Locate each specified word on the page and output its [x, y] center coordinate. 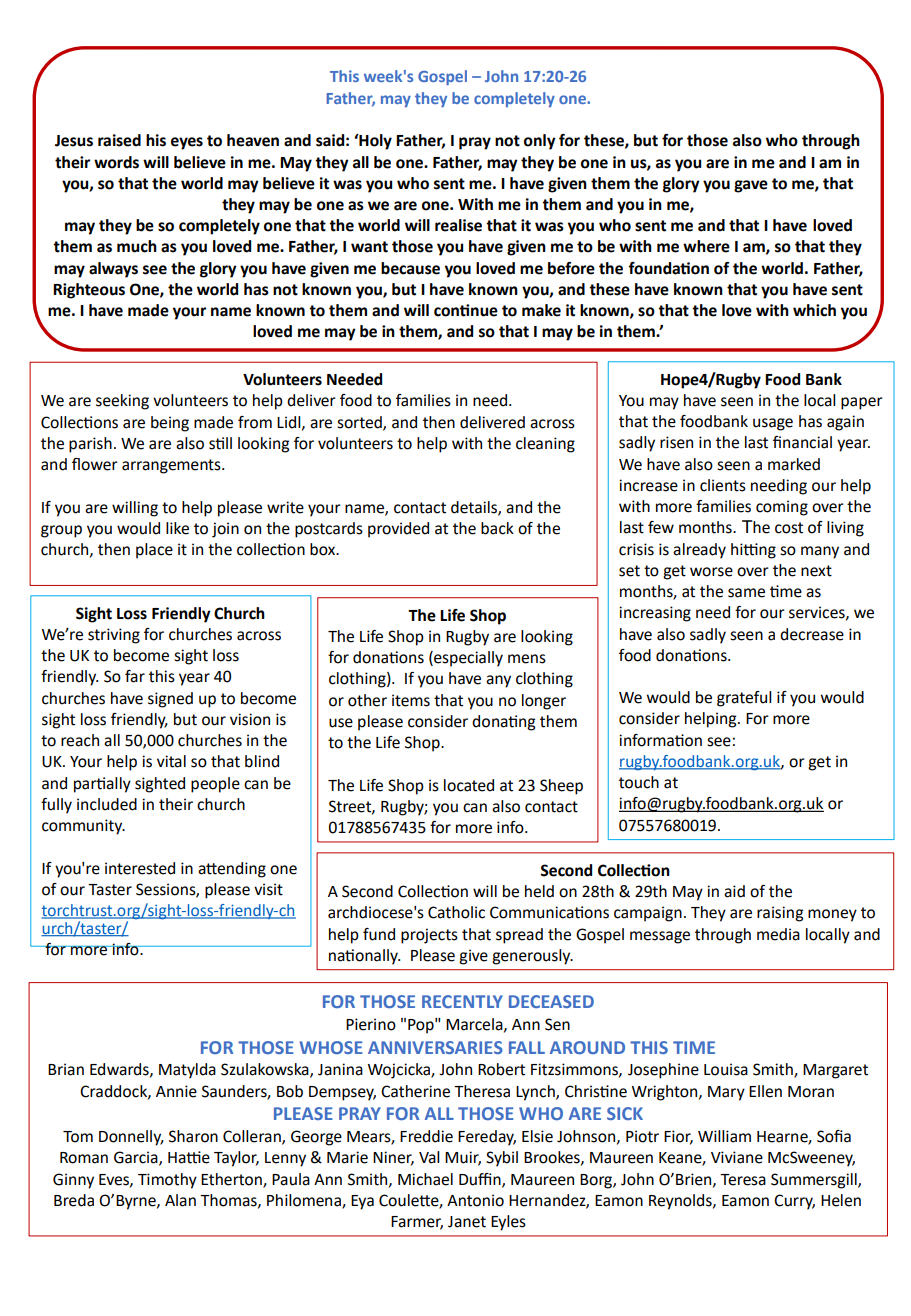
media [778, 934]
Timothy [167, 1181]
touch [639, 782]
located [469, 785]
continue [466, 310]
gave [751, 186]
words [116, 162]
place [154, 551]
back [497, 528]
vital [171, 761]
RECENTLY [462, 1001]
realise [458, 225]
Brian [66, 1069]
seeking [122, 402]
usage [773, 424]
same [746, 593]
